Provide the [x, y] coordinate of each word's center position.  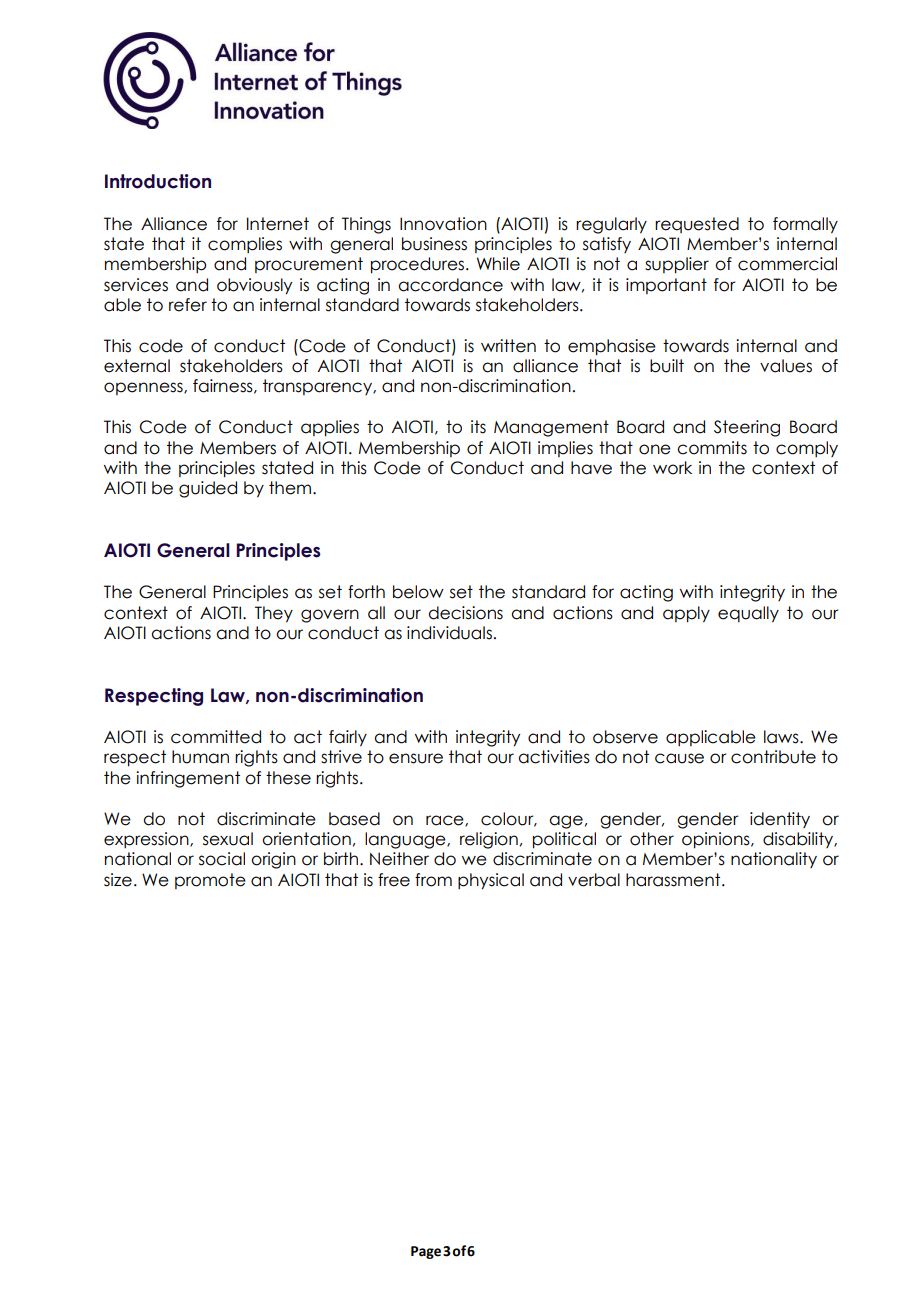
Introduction [158, 181]
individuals [449, 633]
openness [144, 388]
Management [551, 428]
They [274, 614]
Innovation [443, 224]
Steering [747, 428]
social [222, 859]
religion [489, 840]
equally [748, 614]
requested [697, 225]
